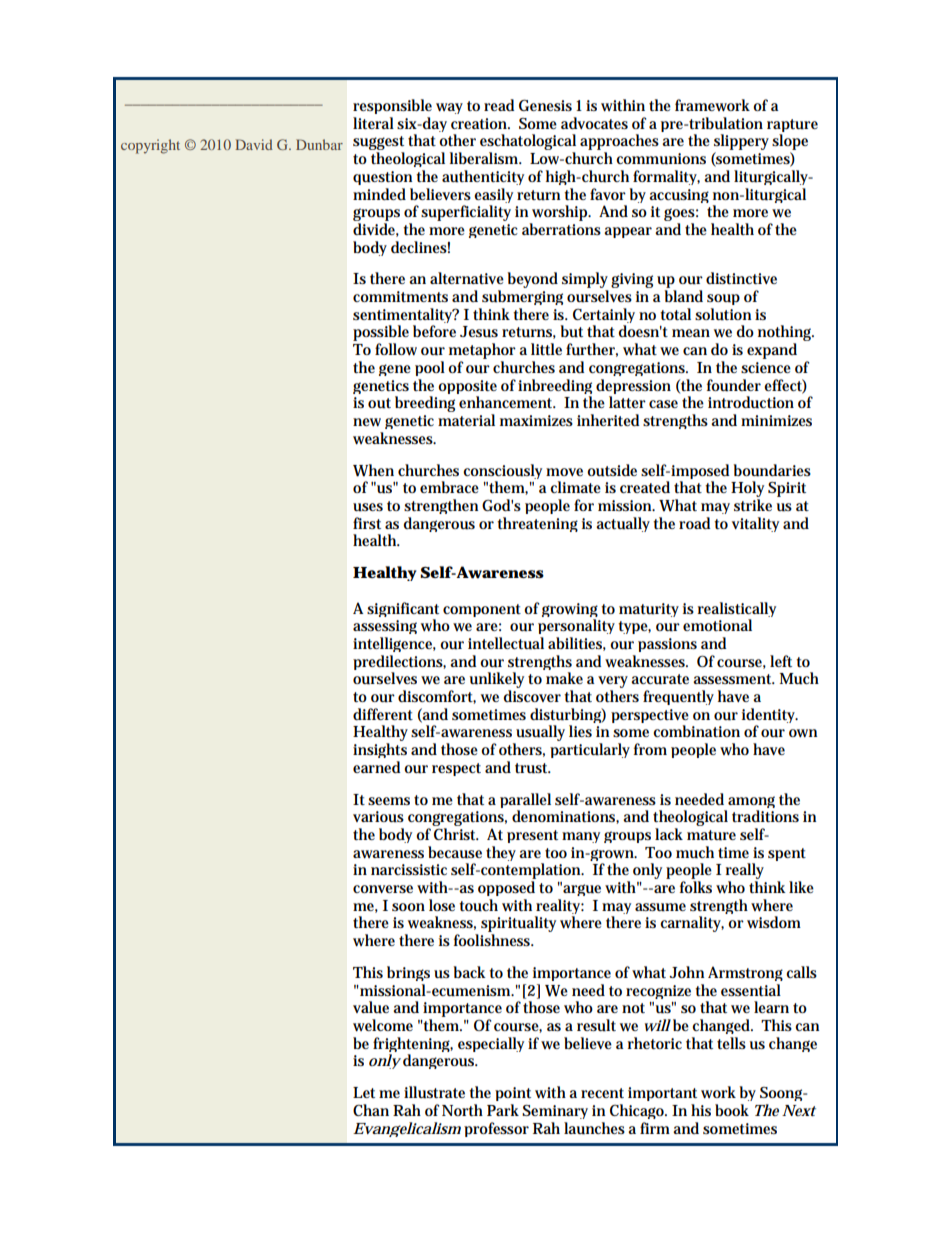 Image resolution: width=952 pixels, height=1233 pixels. What do you see at coordinates (501, 853) in the screenshot?
I see `they` at bounding box center [501, 853].
